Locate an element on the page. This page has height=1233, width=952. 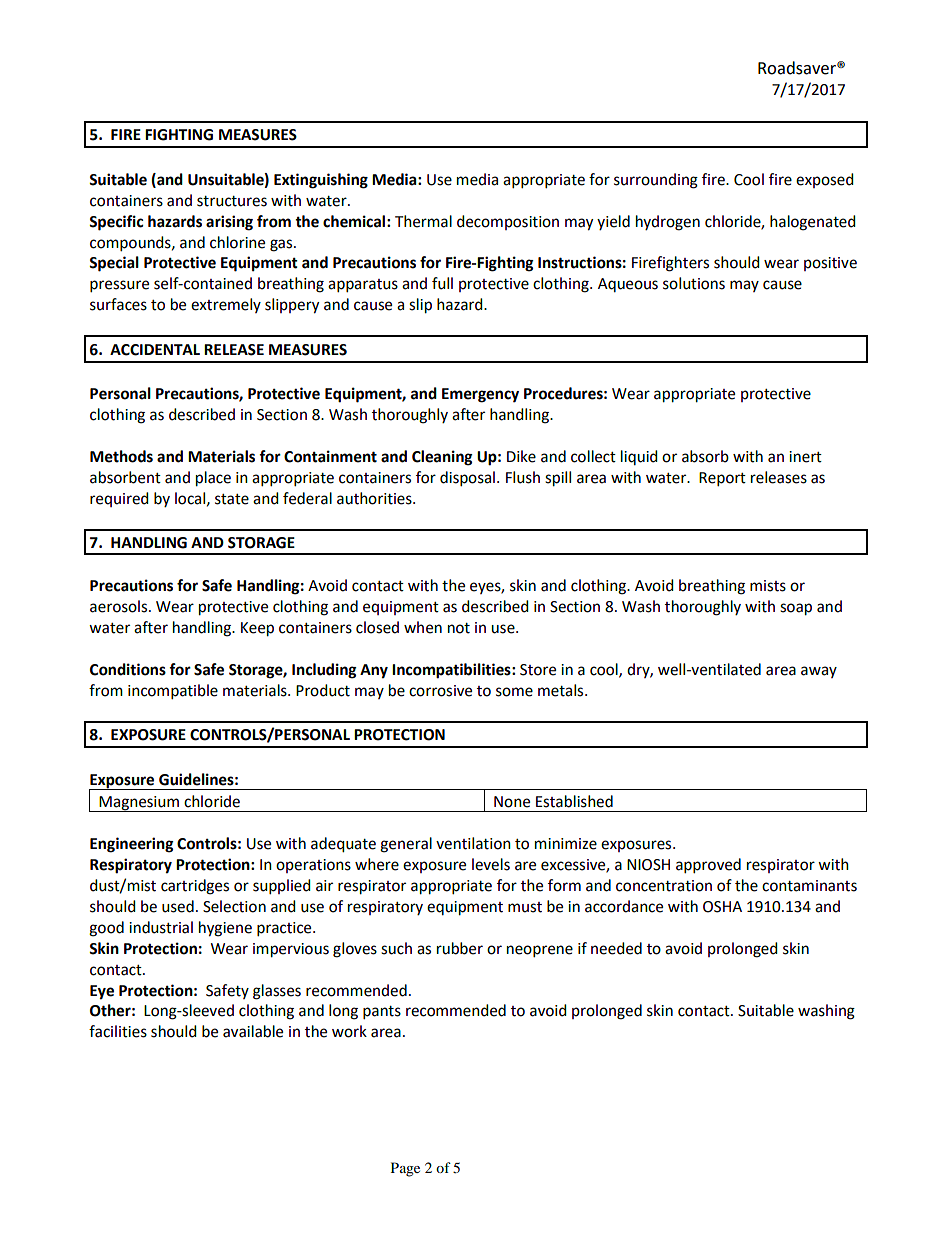
decomposition is located at coordinates (508, 222).
